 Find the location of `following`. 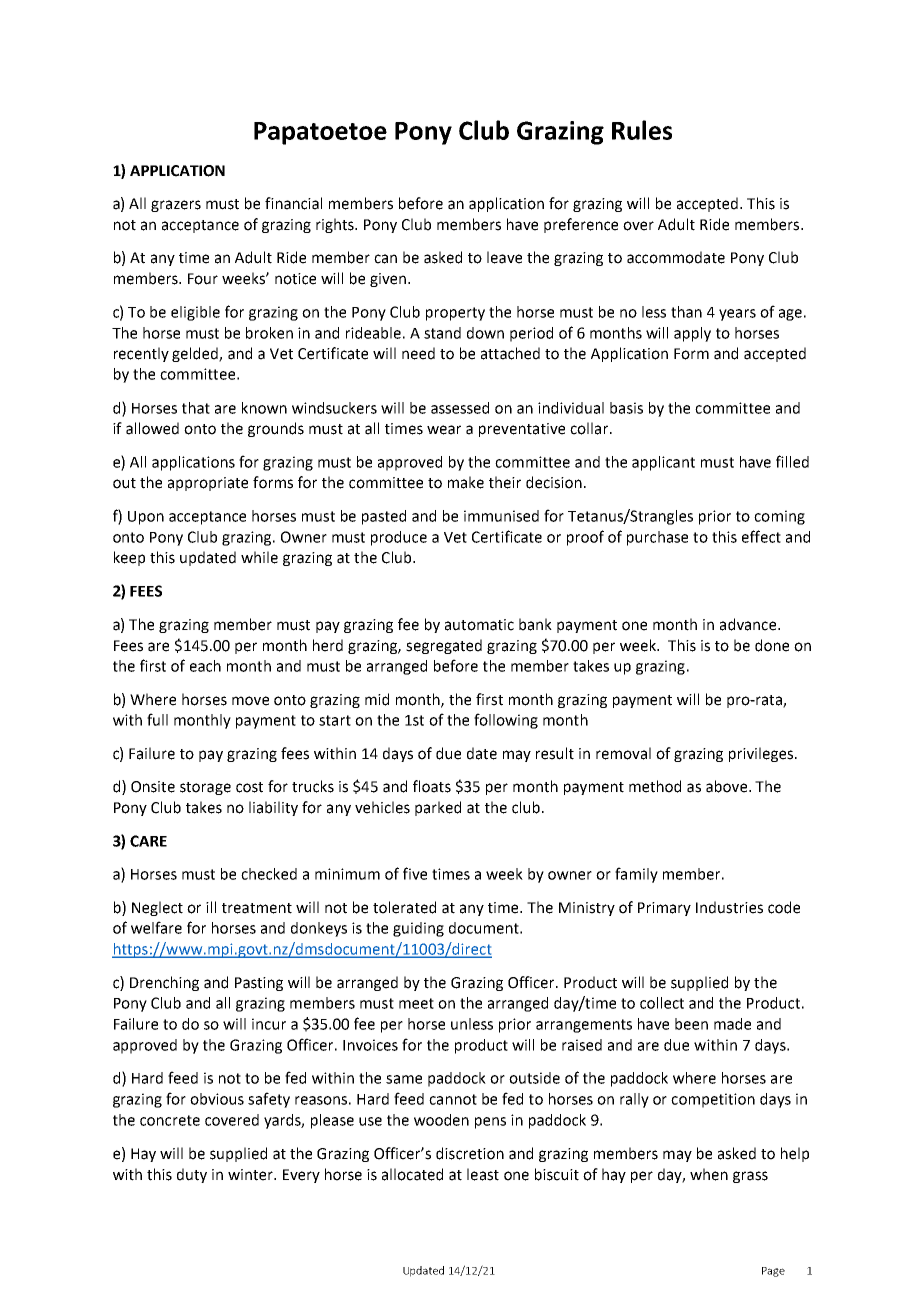

following is located at coordinates (506, 721).
